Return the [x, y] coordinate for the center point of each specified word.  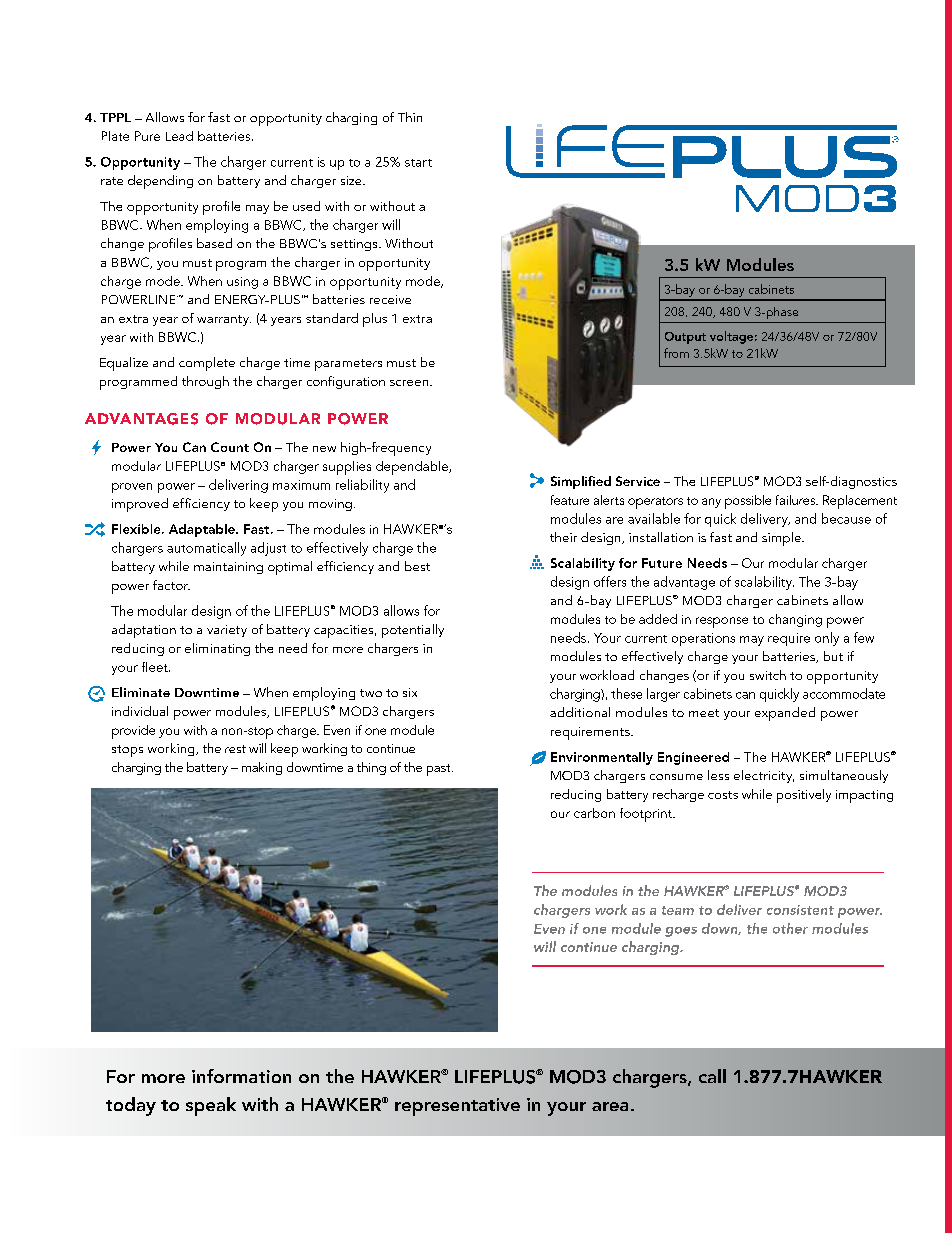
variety [227, 631]
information [241, 1076]
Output [685, 338]
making [262, 768]
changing [795, 620]
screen [409, 383]
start [418, 163]
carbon [594, 813]
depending [160, 182]
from [676, 353]
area [610, 1106]
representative [457, 1107]
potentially [413, 631]
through [205, 382]
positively [804, 796]
